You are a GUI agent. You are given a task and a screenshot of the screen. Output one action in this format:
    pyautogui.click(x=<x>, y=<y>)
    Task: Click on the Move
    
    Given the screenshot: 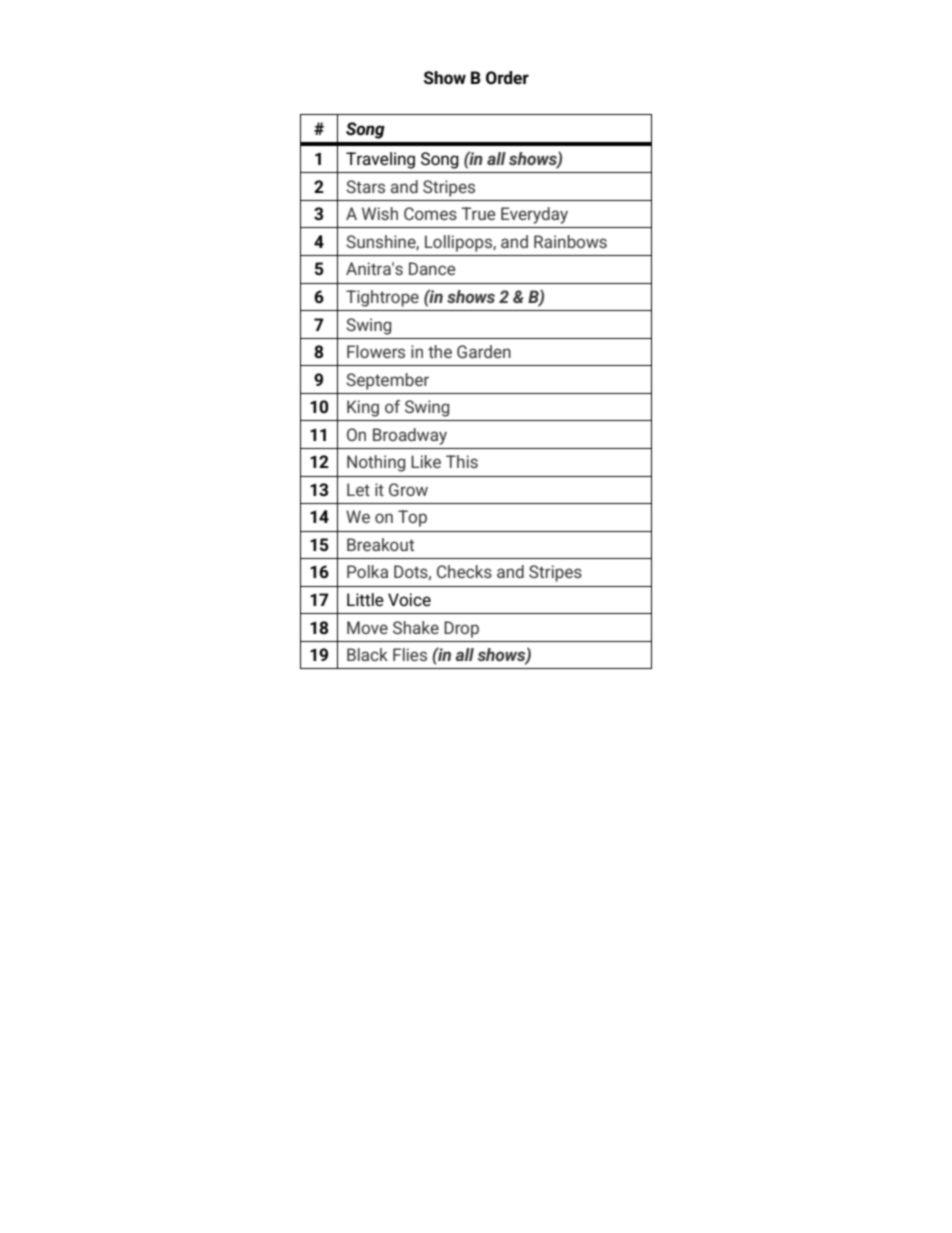 What is the action you would take?
    pyautogui.click(x=367, y=627)
